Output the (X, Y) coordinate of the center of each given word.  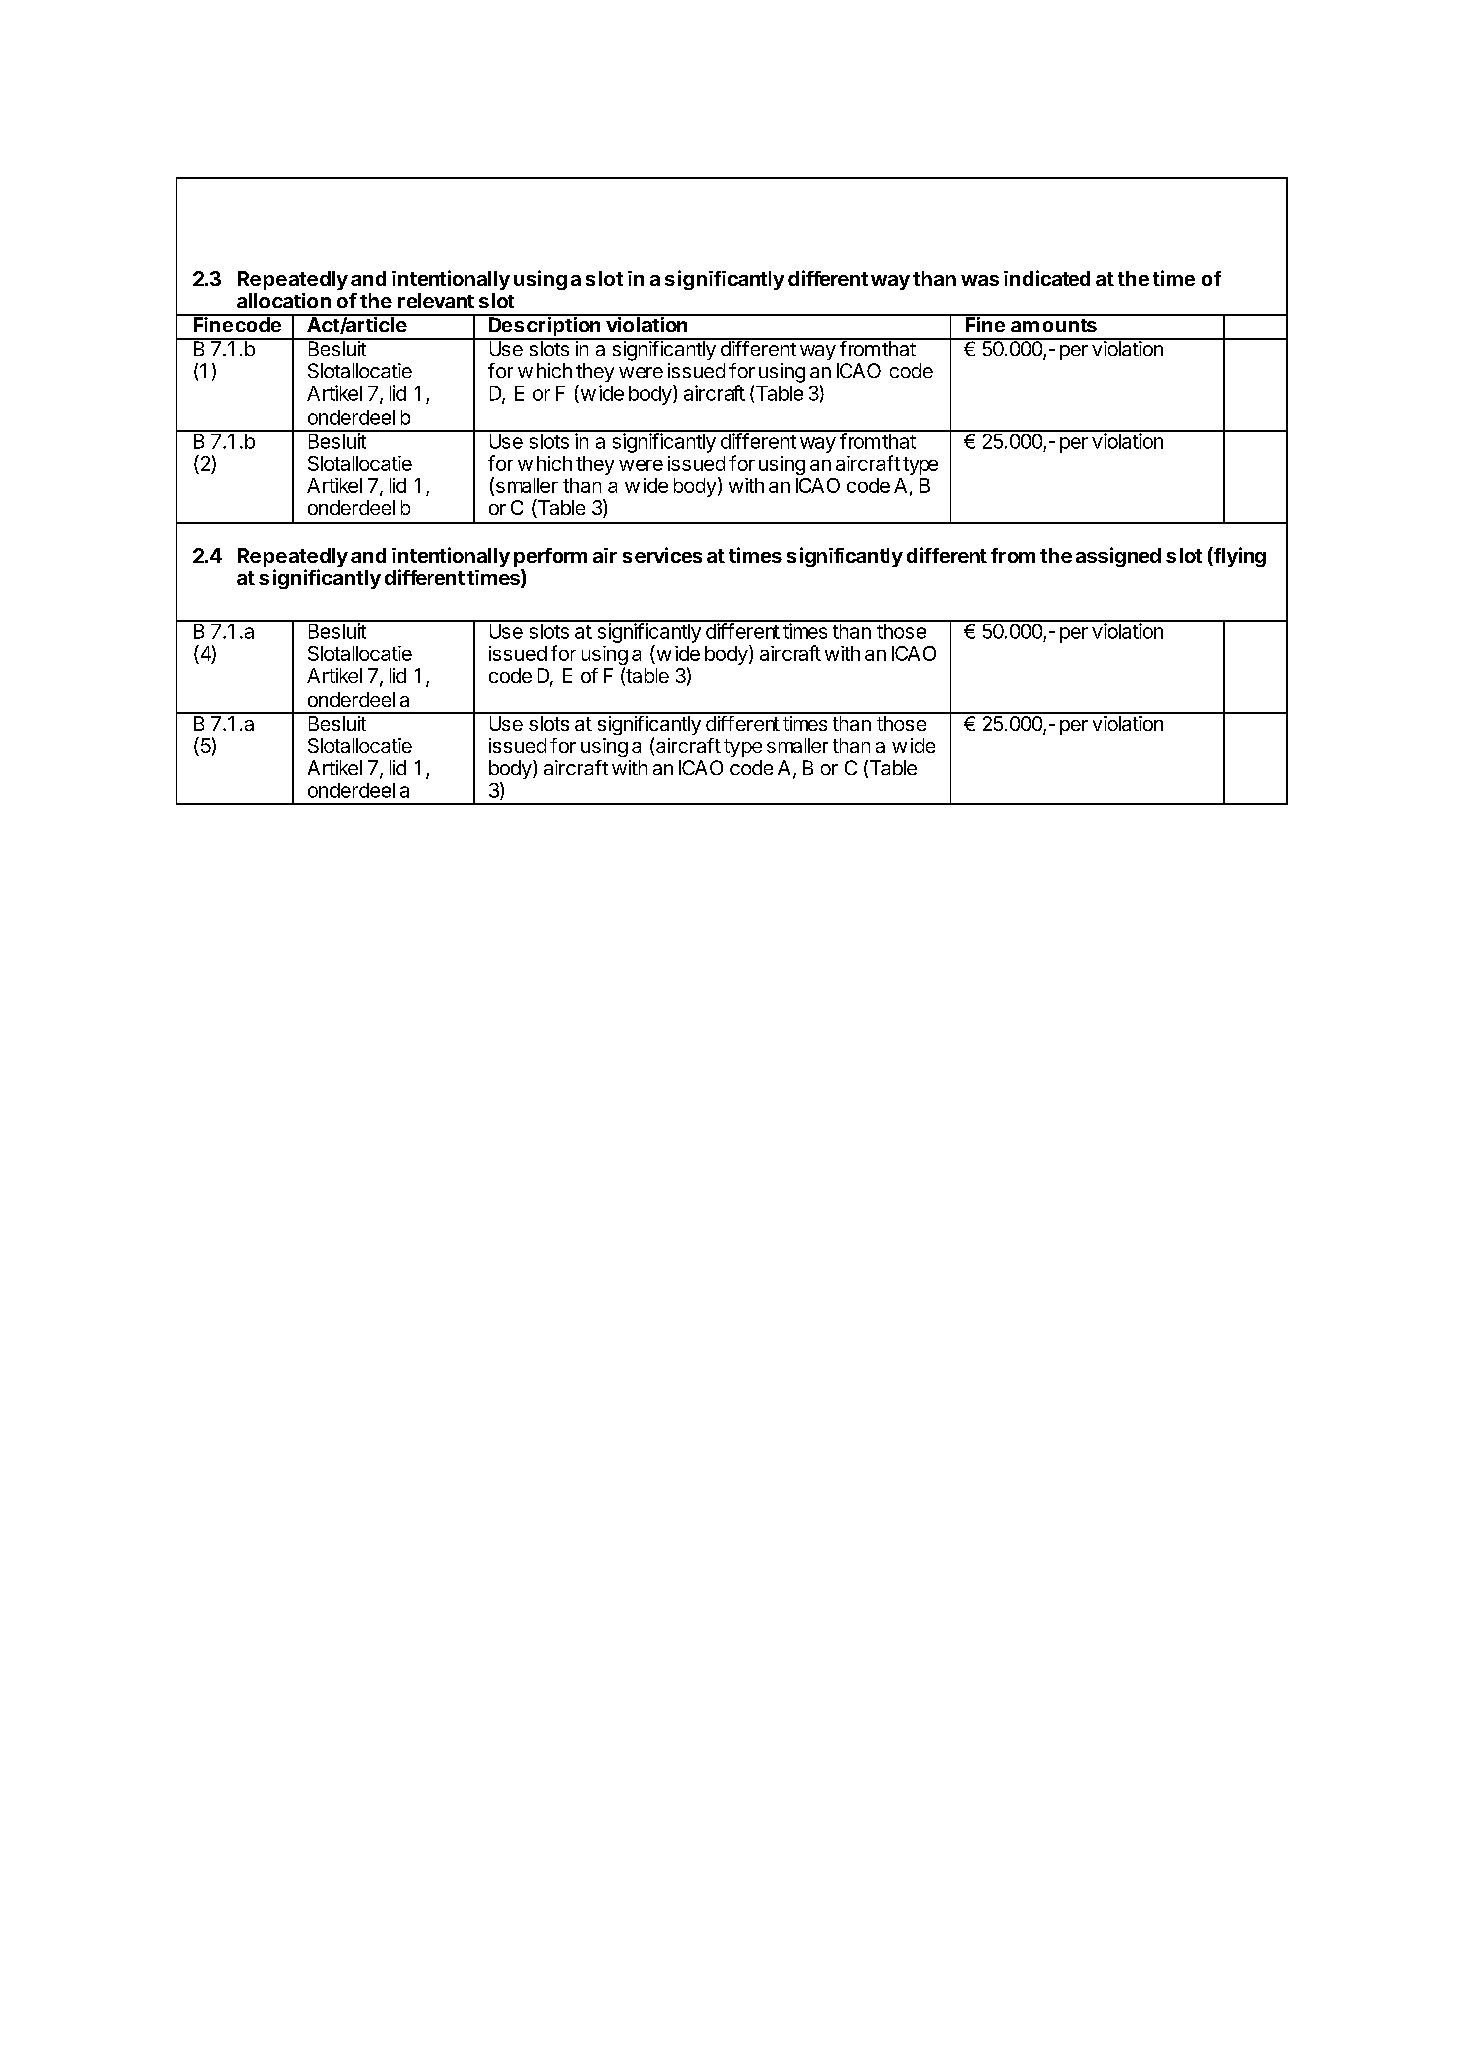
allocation (284, 300)
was (980, 280)
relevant (436, 300)
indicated (1047, 278)
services (662, 555)
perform (550, 559)
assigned (1118, 557)
